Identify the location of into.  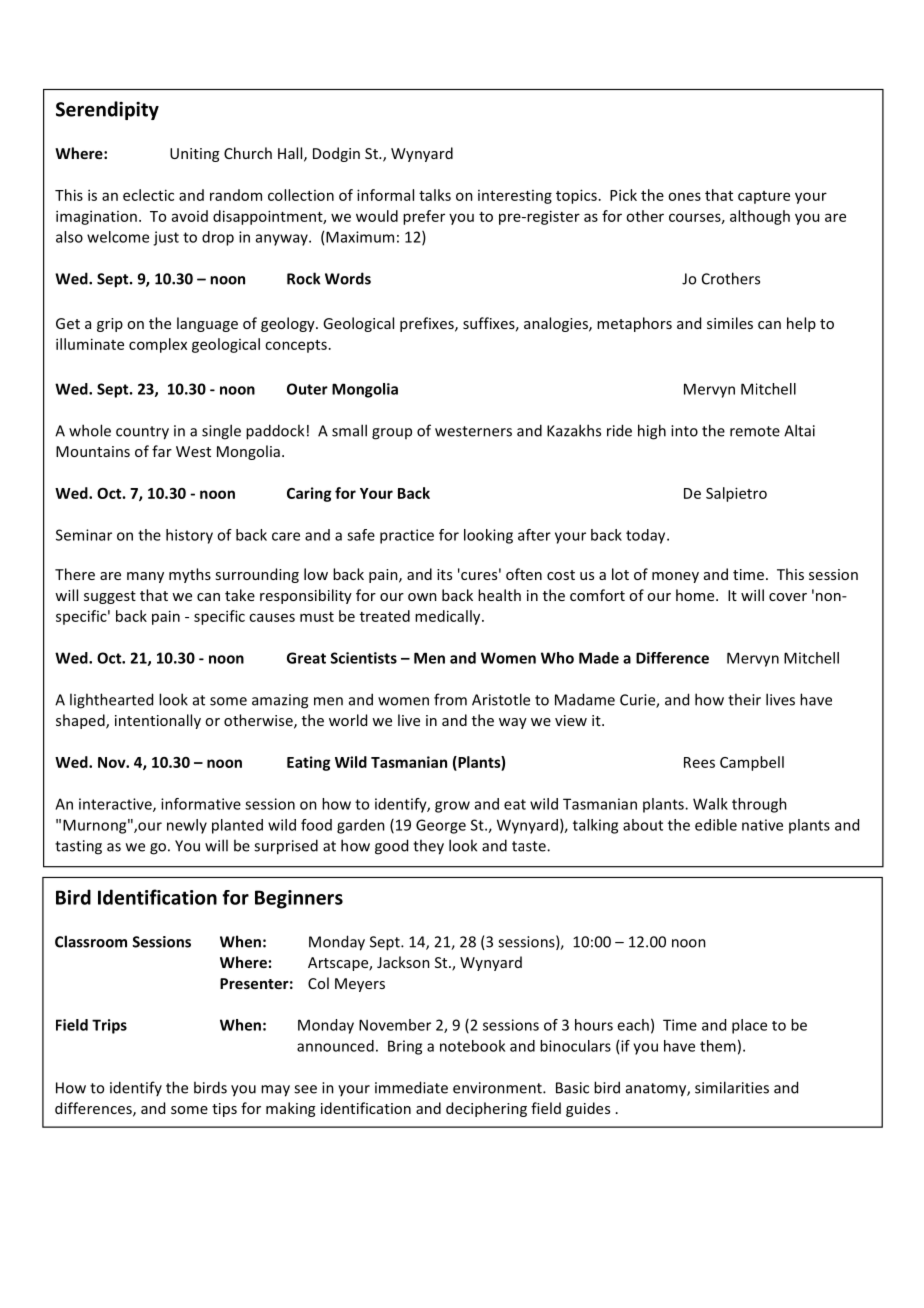
(684, 431).
